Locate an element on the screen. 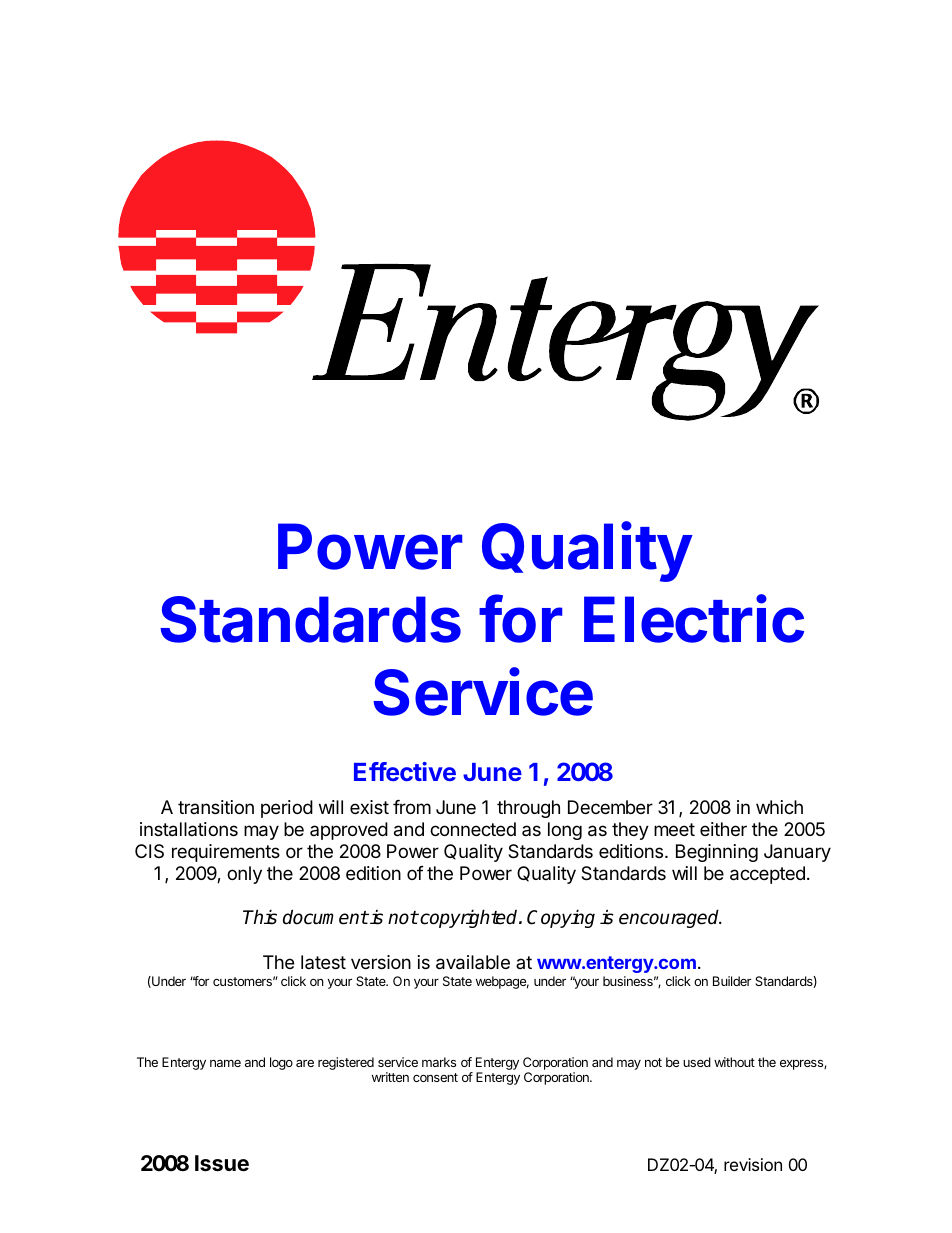 Image resolution: width=952 pixels, height=1233 pixels. Effective is located at coordinates (405, 771).
